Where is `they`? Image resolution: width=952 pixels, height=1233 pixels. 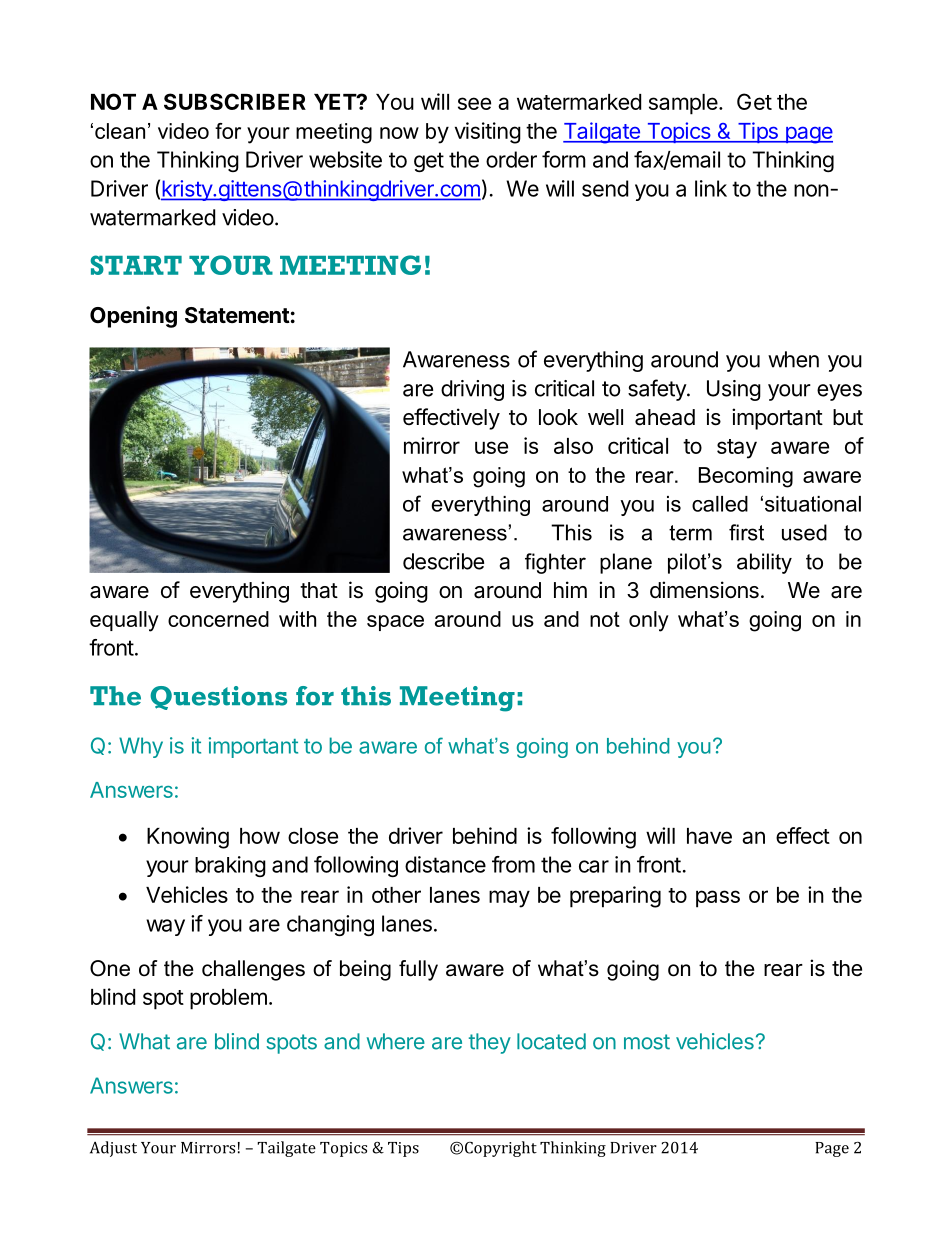 they is located at coordinates (490, 1043).
